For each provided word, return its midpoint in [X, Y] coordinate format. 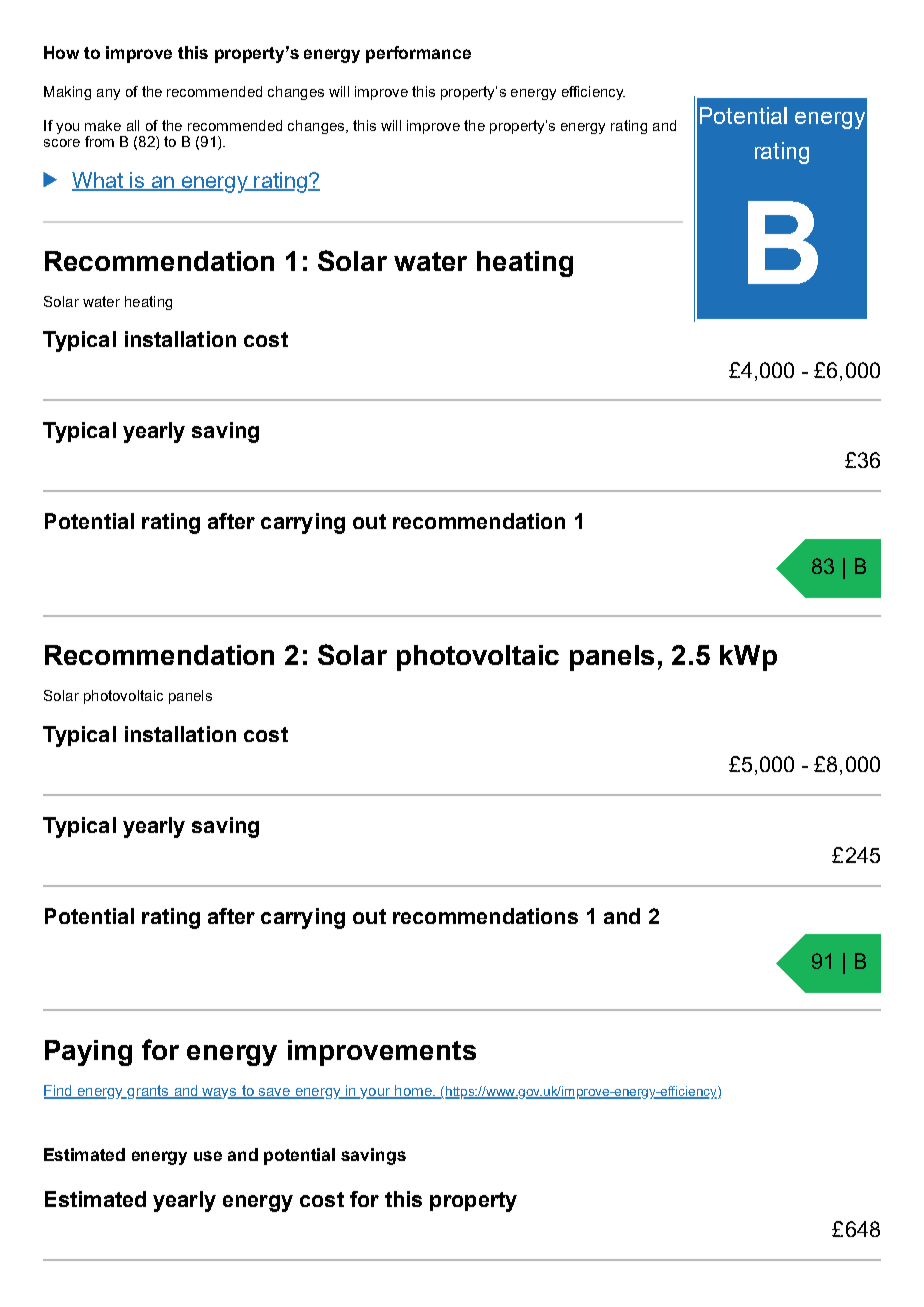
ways [220, 1093]
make [103, 125]
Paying [88, 1053]
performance [418, 54]
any [108, 94]
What [98, 181]
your [376, 1093]
